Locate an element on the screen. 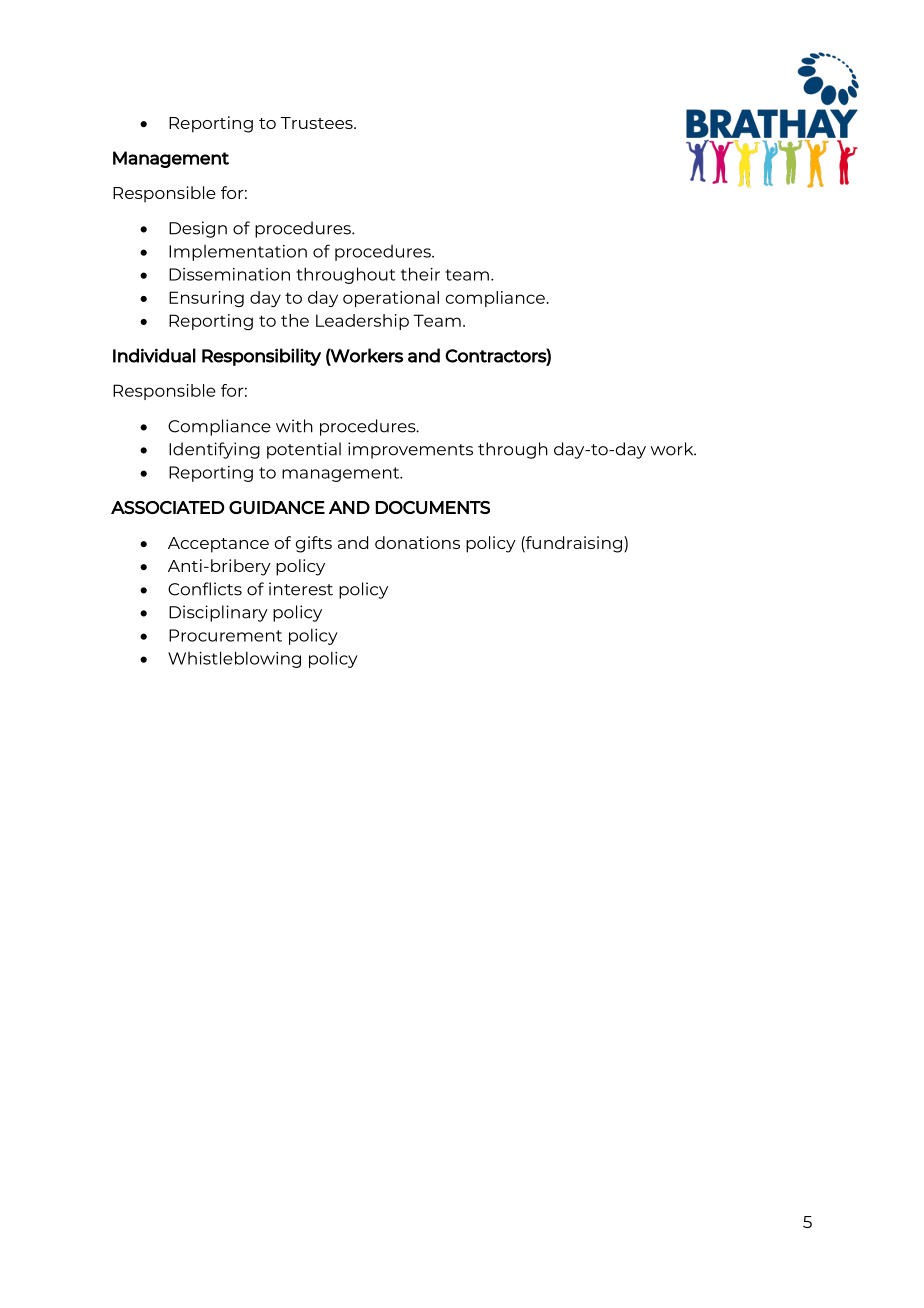 Image resolution: width=924 pixels, height=1308 pixels. interest is located at coordinates (301, 589).
